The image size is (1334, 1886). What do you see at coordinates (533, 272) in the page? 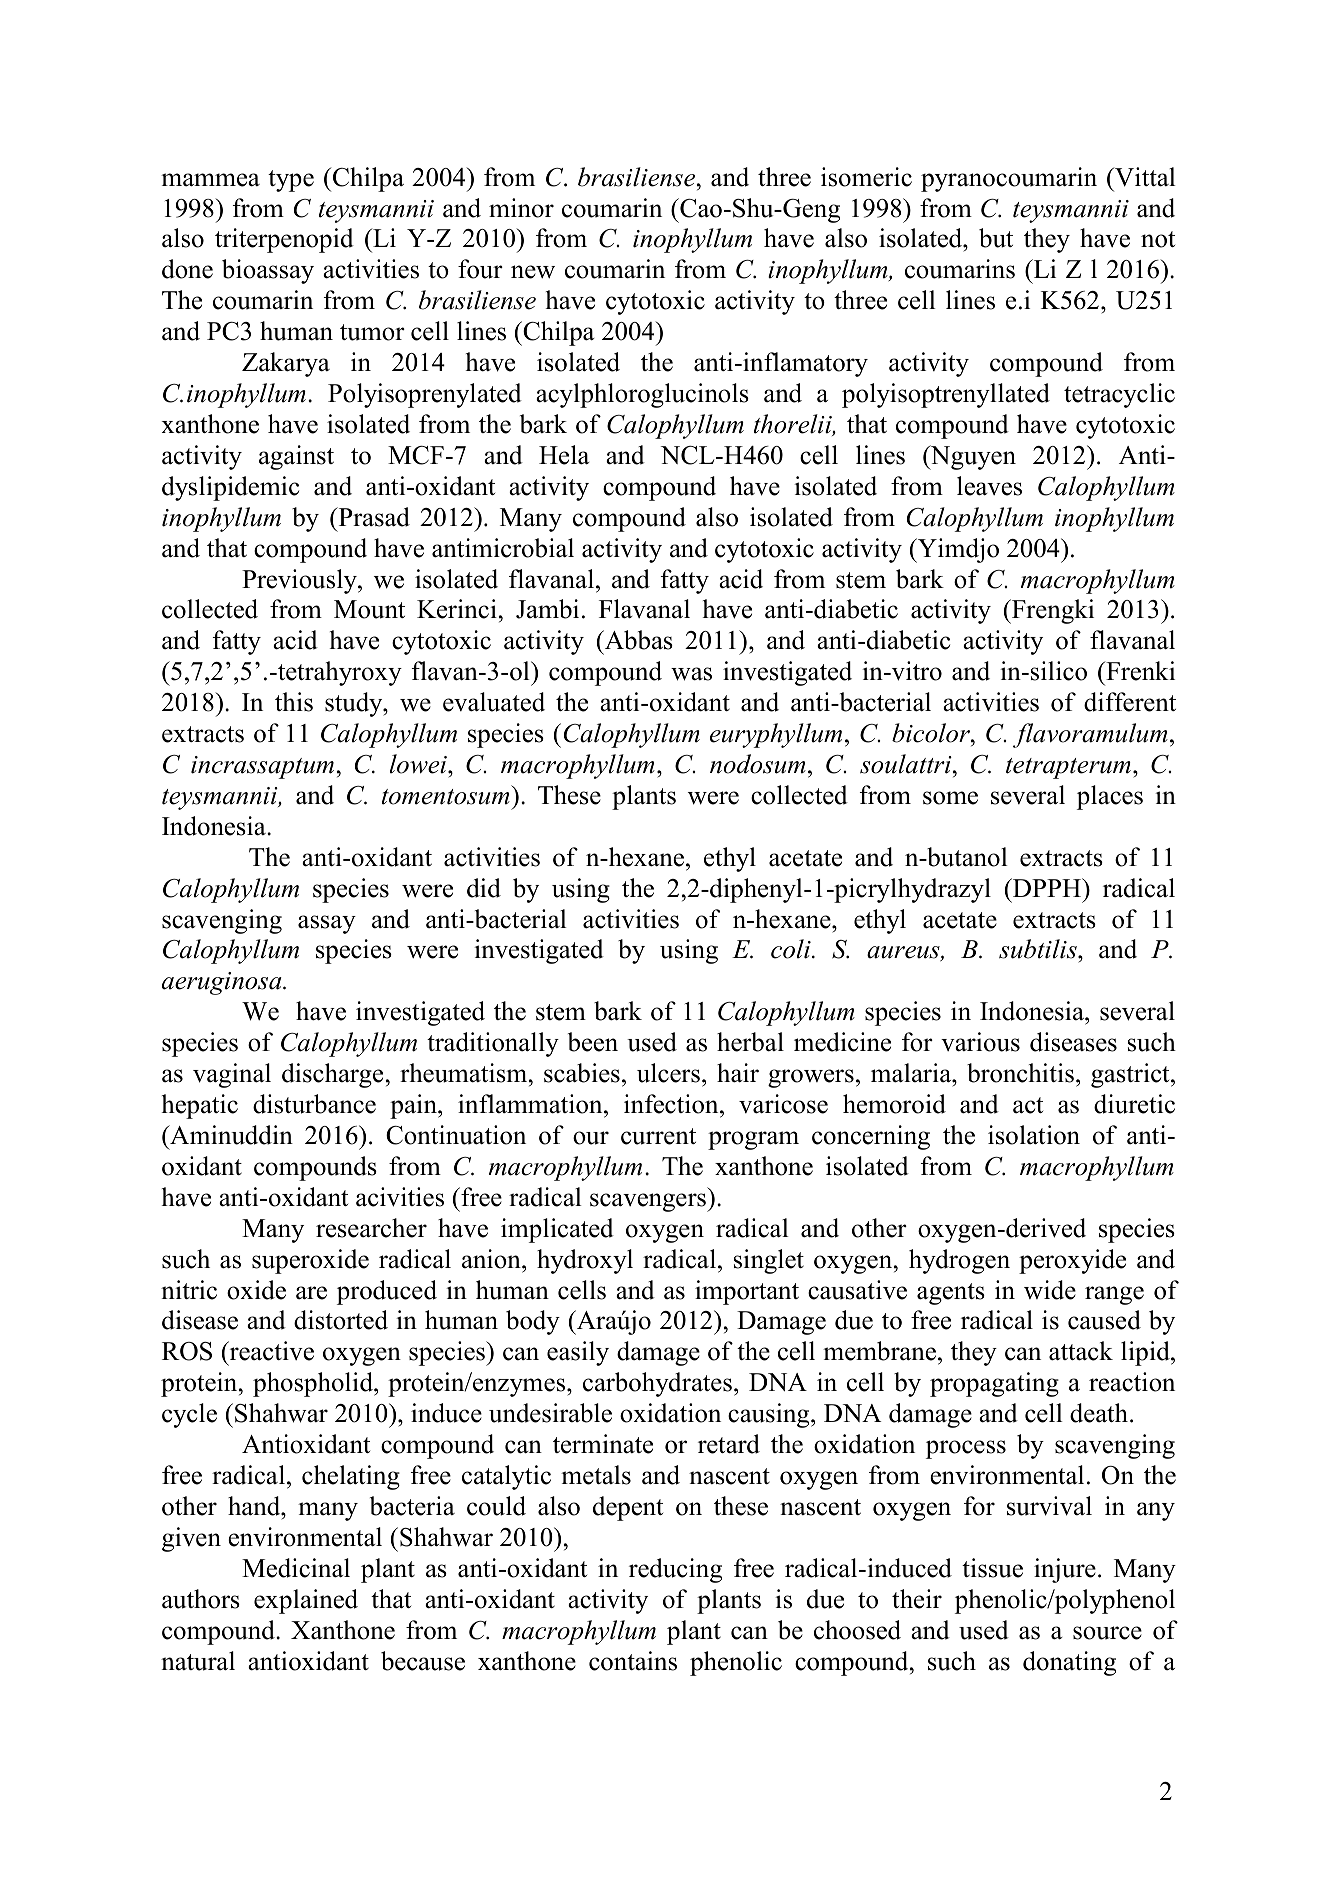
I see `new` at bounding box center [533, 272].
